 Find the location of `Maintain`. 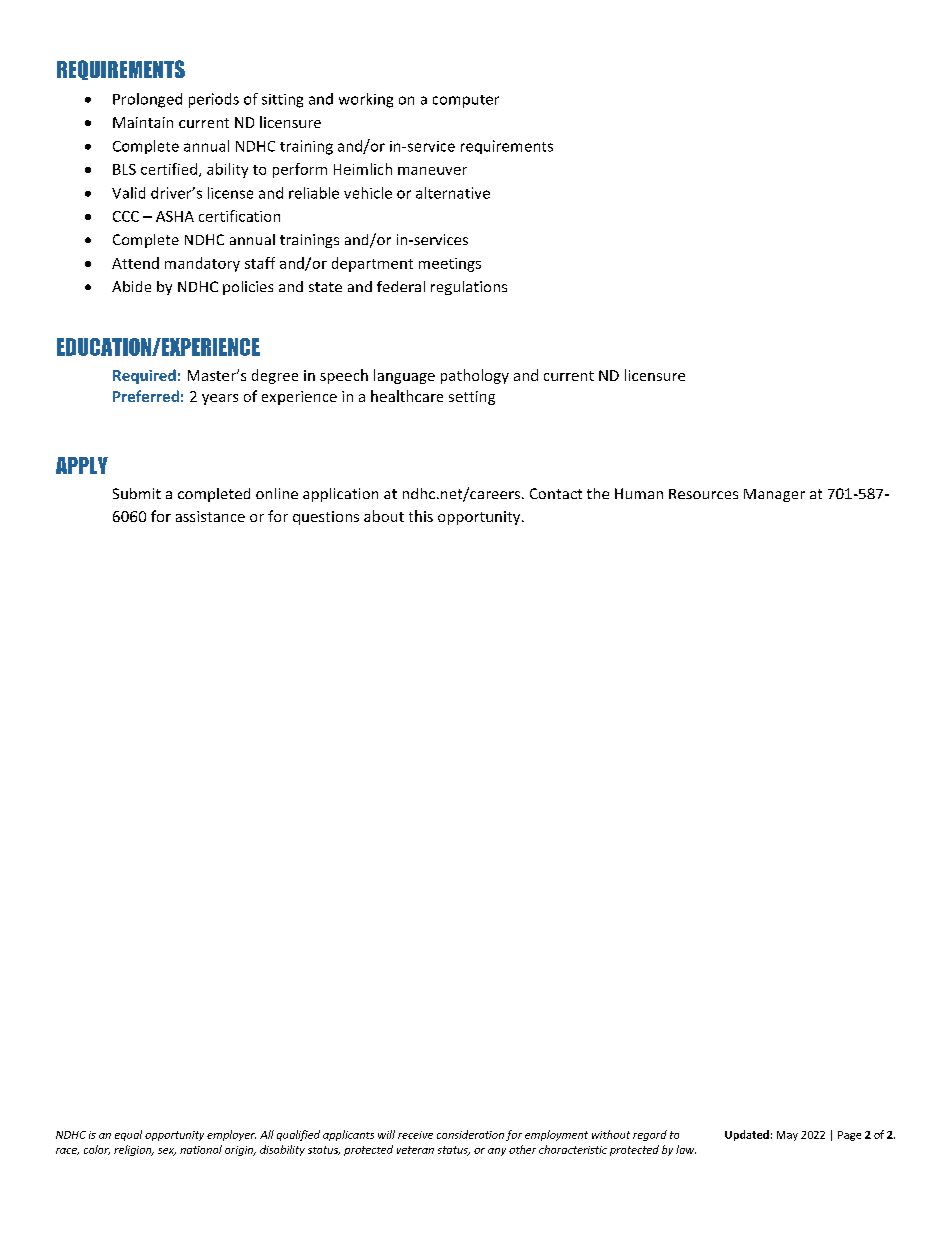

Maintain is located at coordinates (143, 122).
